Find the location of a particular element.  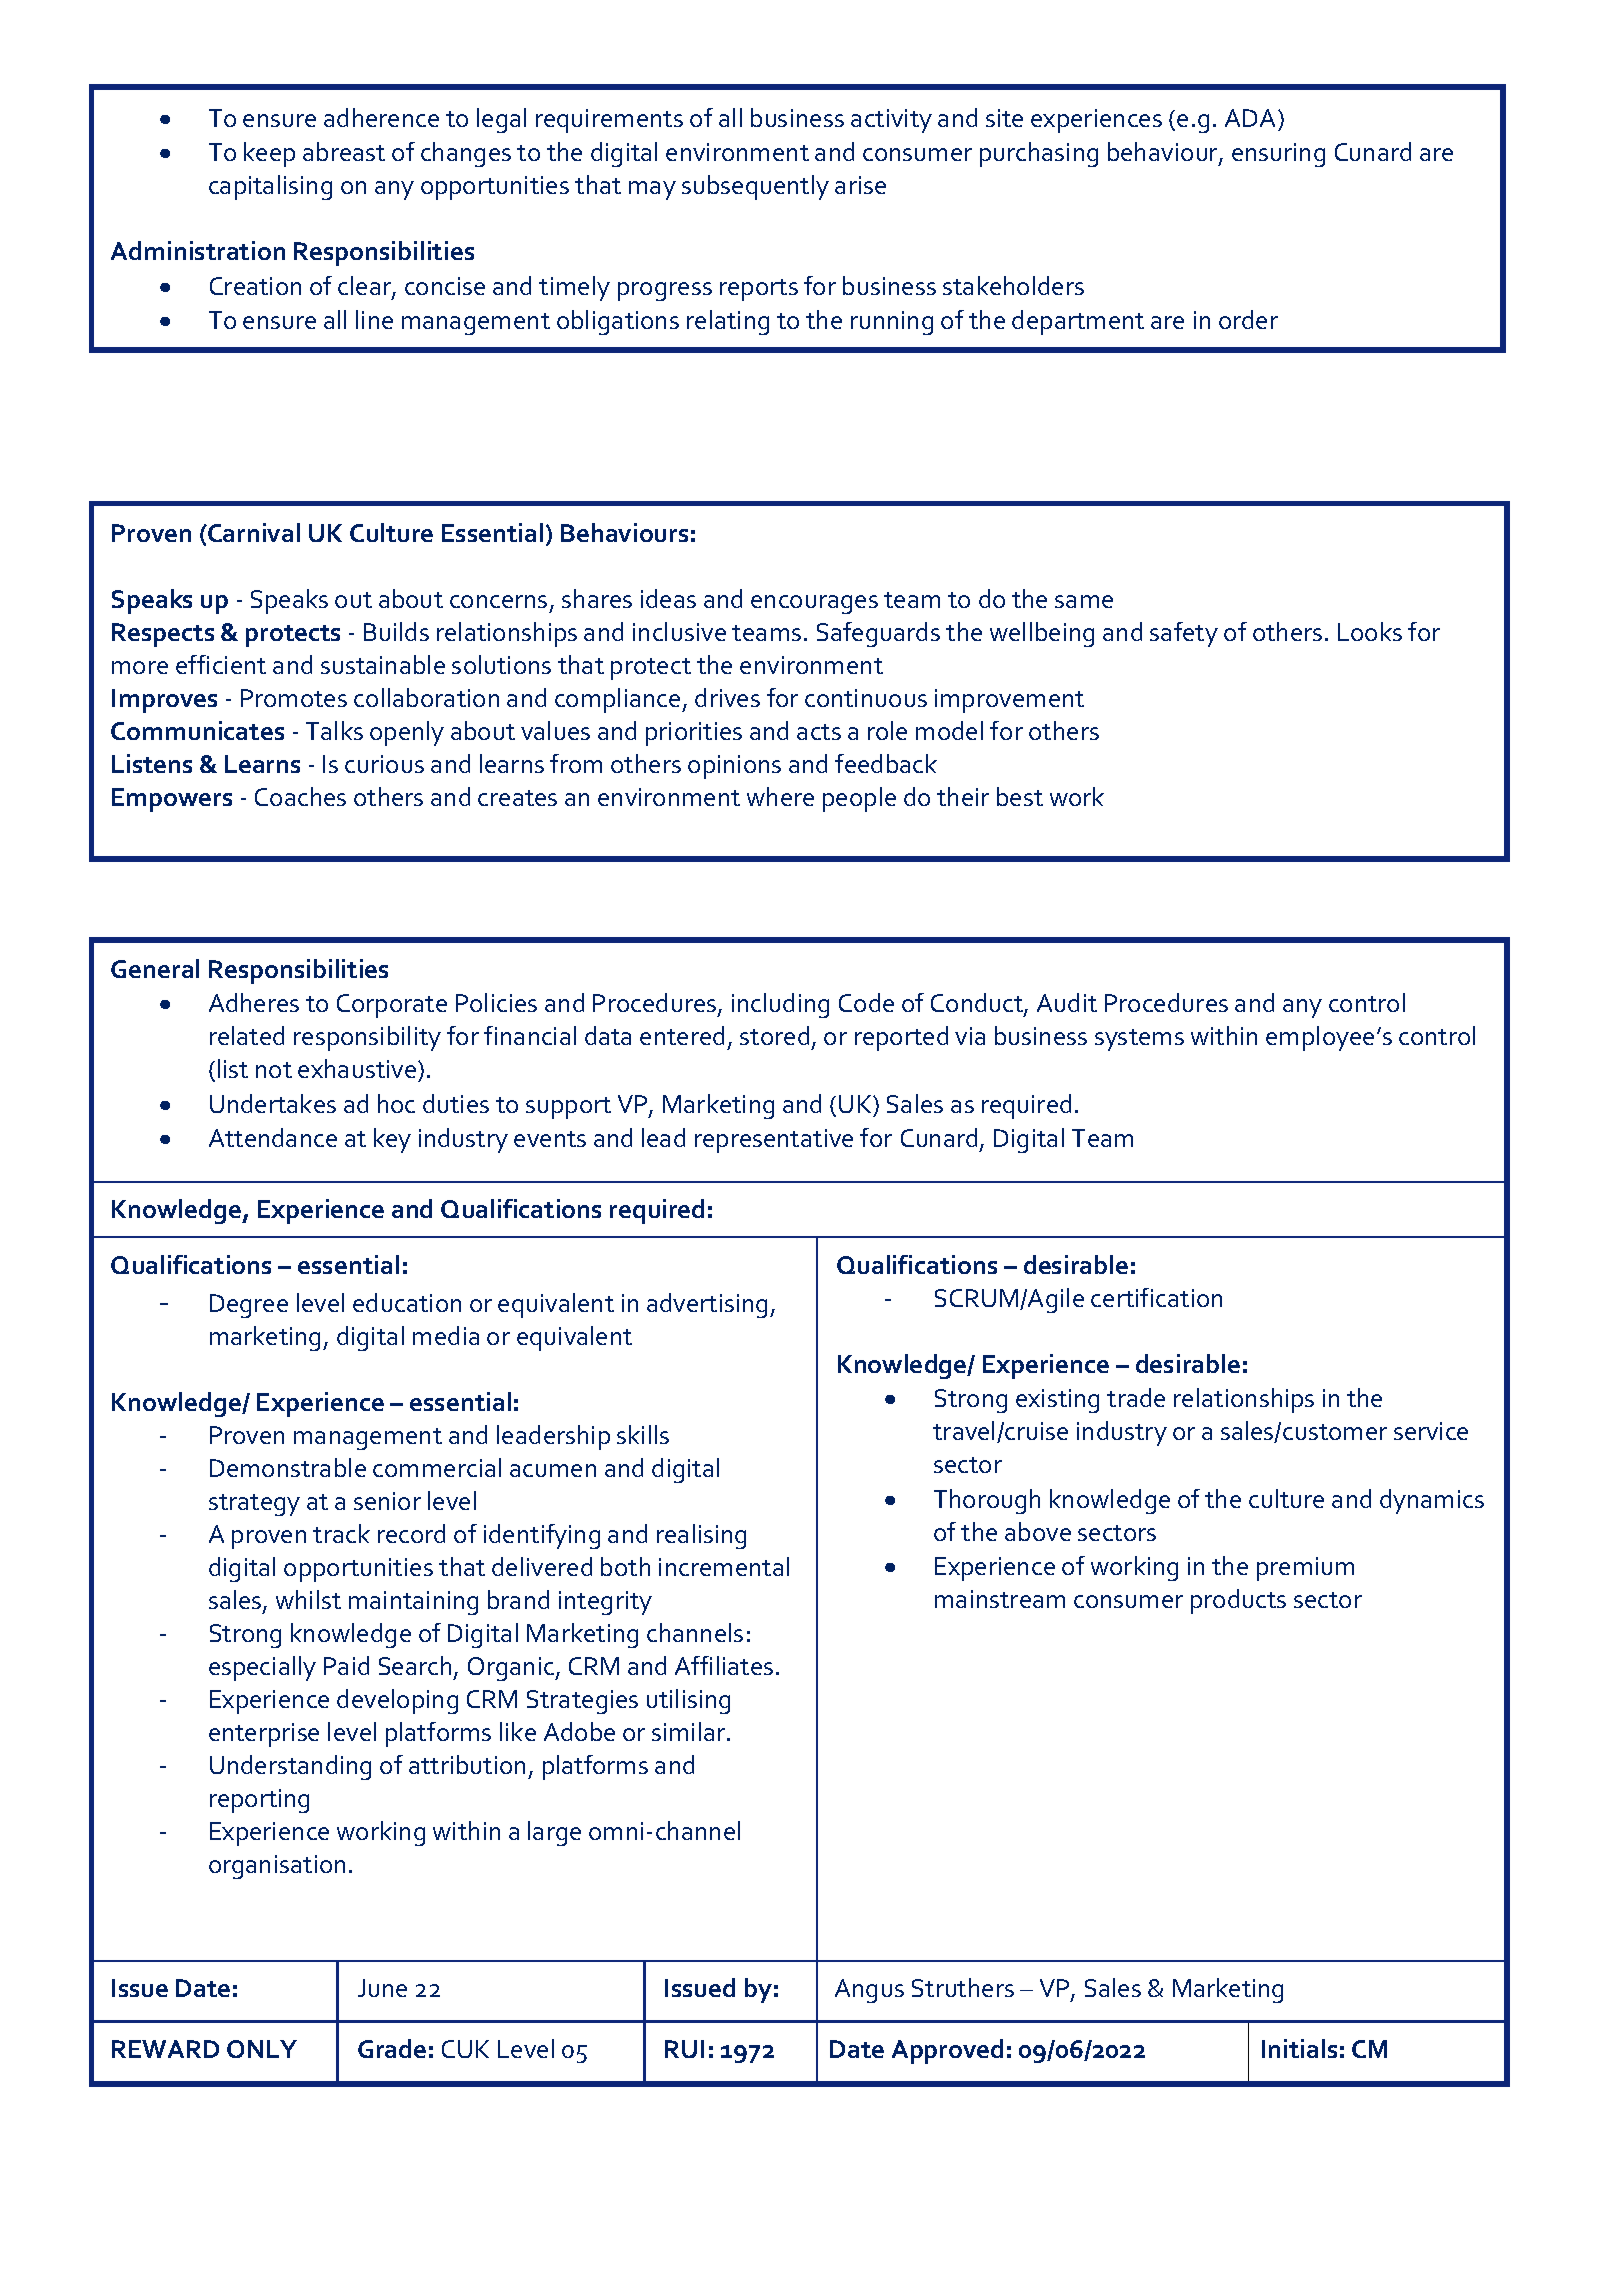

ONLY is located at coordinates (262, 2049).
